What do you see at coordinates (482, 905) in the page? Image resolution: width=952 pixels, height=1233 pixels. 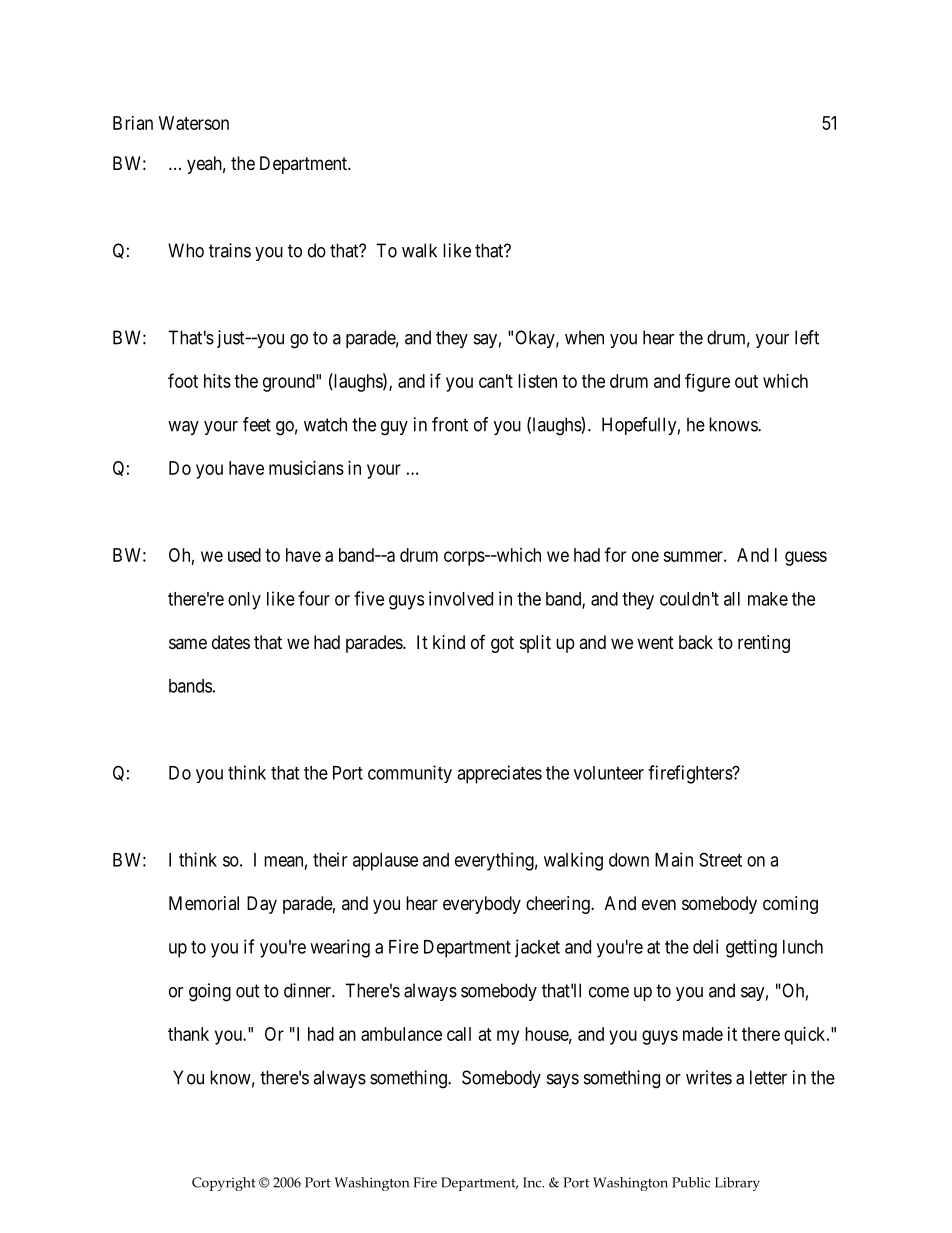 I see `everybody` at bounding box center [482, 905].
